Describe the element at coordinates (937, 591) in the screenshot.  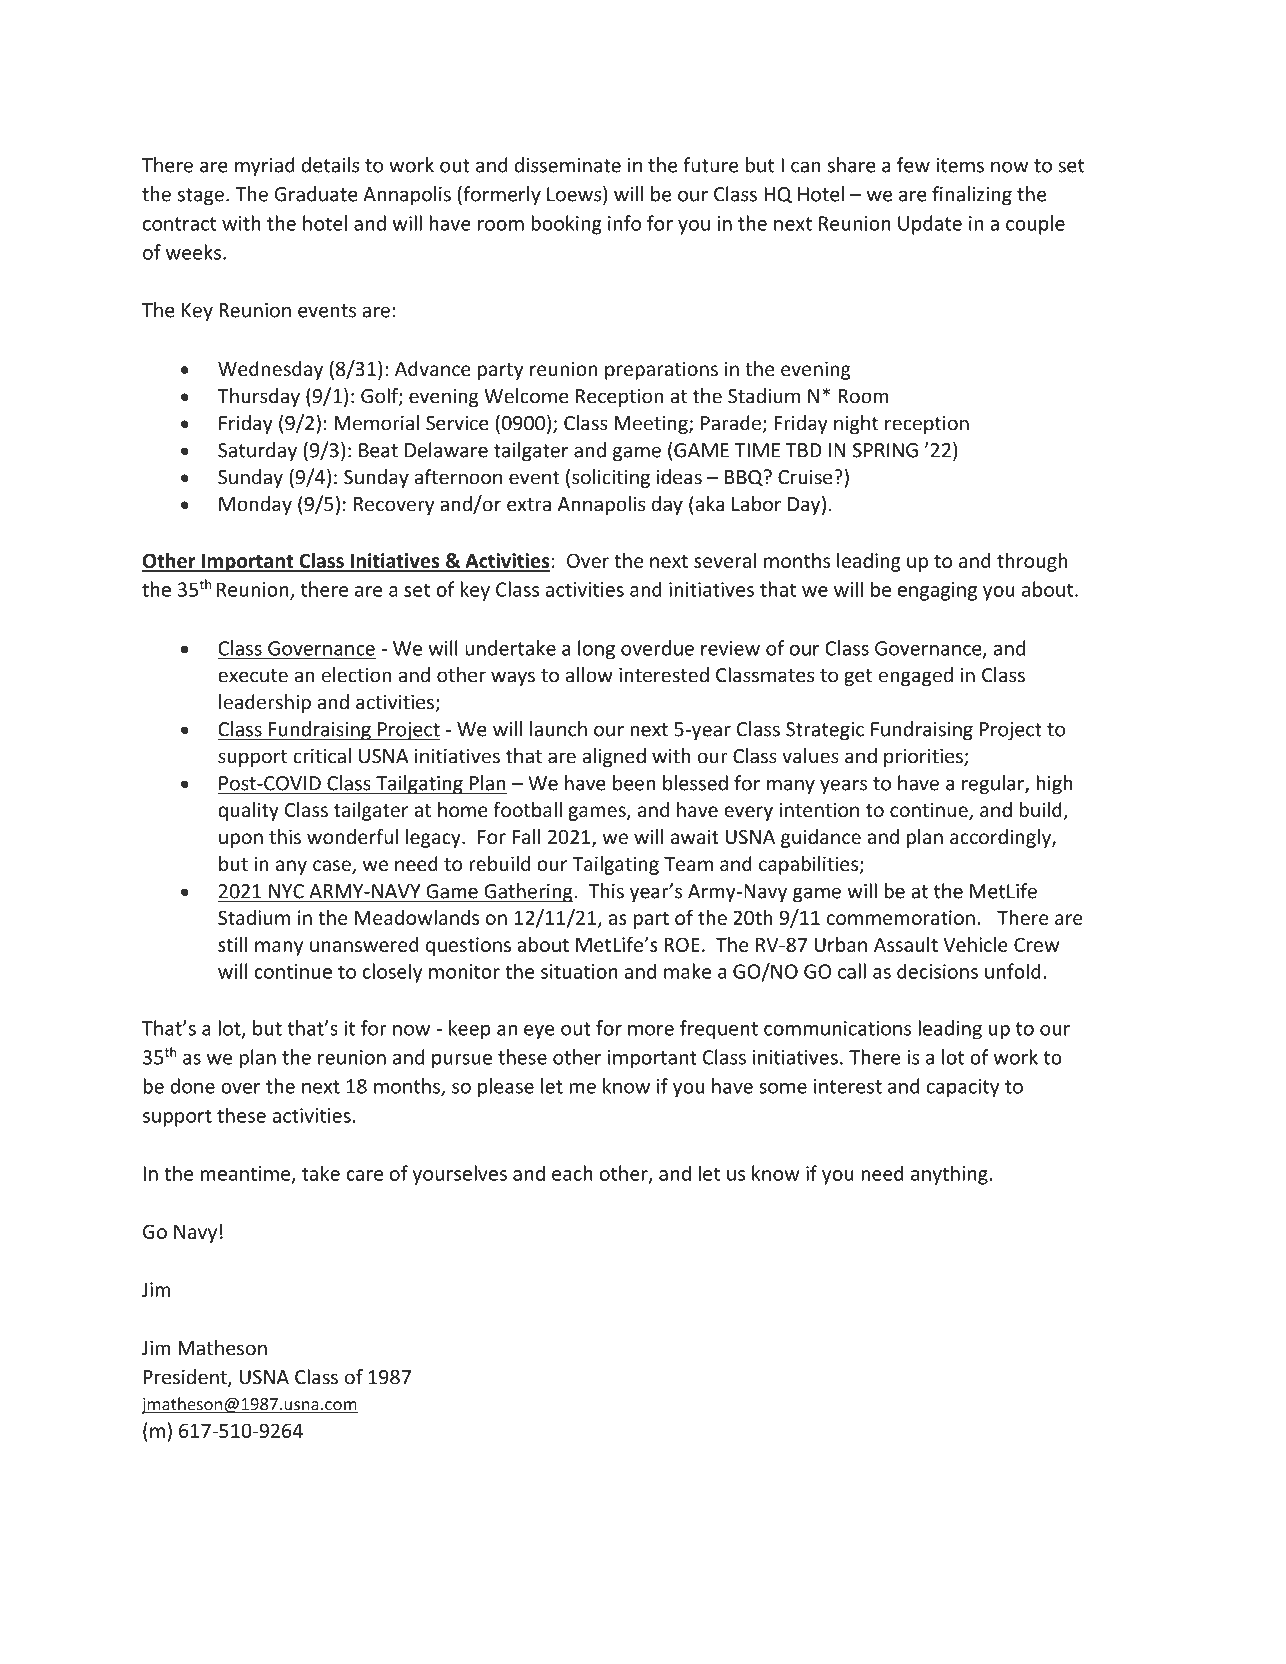
I see `engaging` at that location.
